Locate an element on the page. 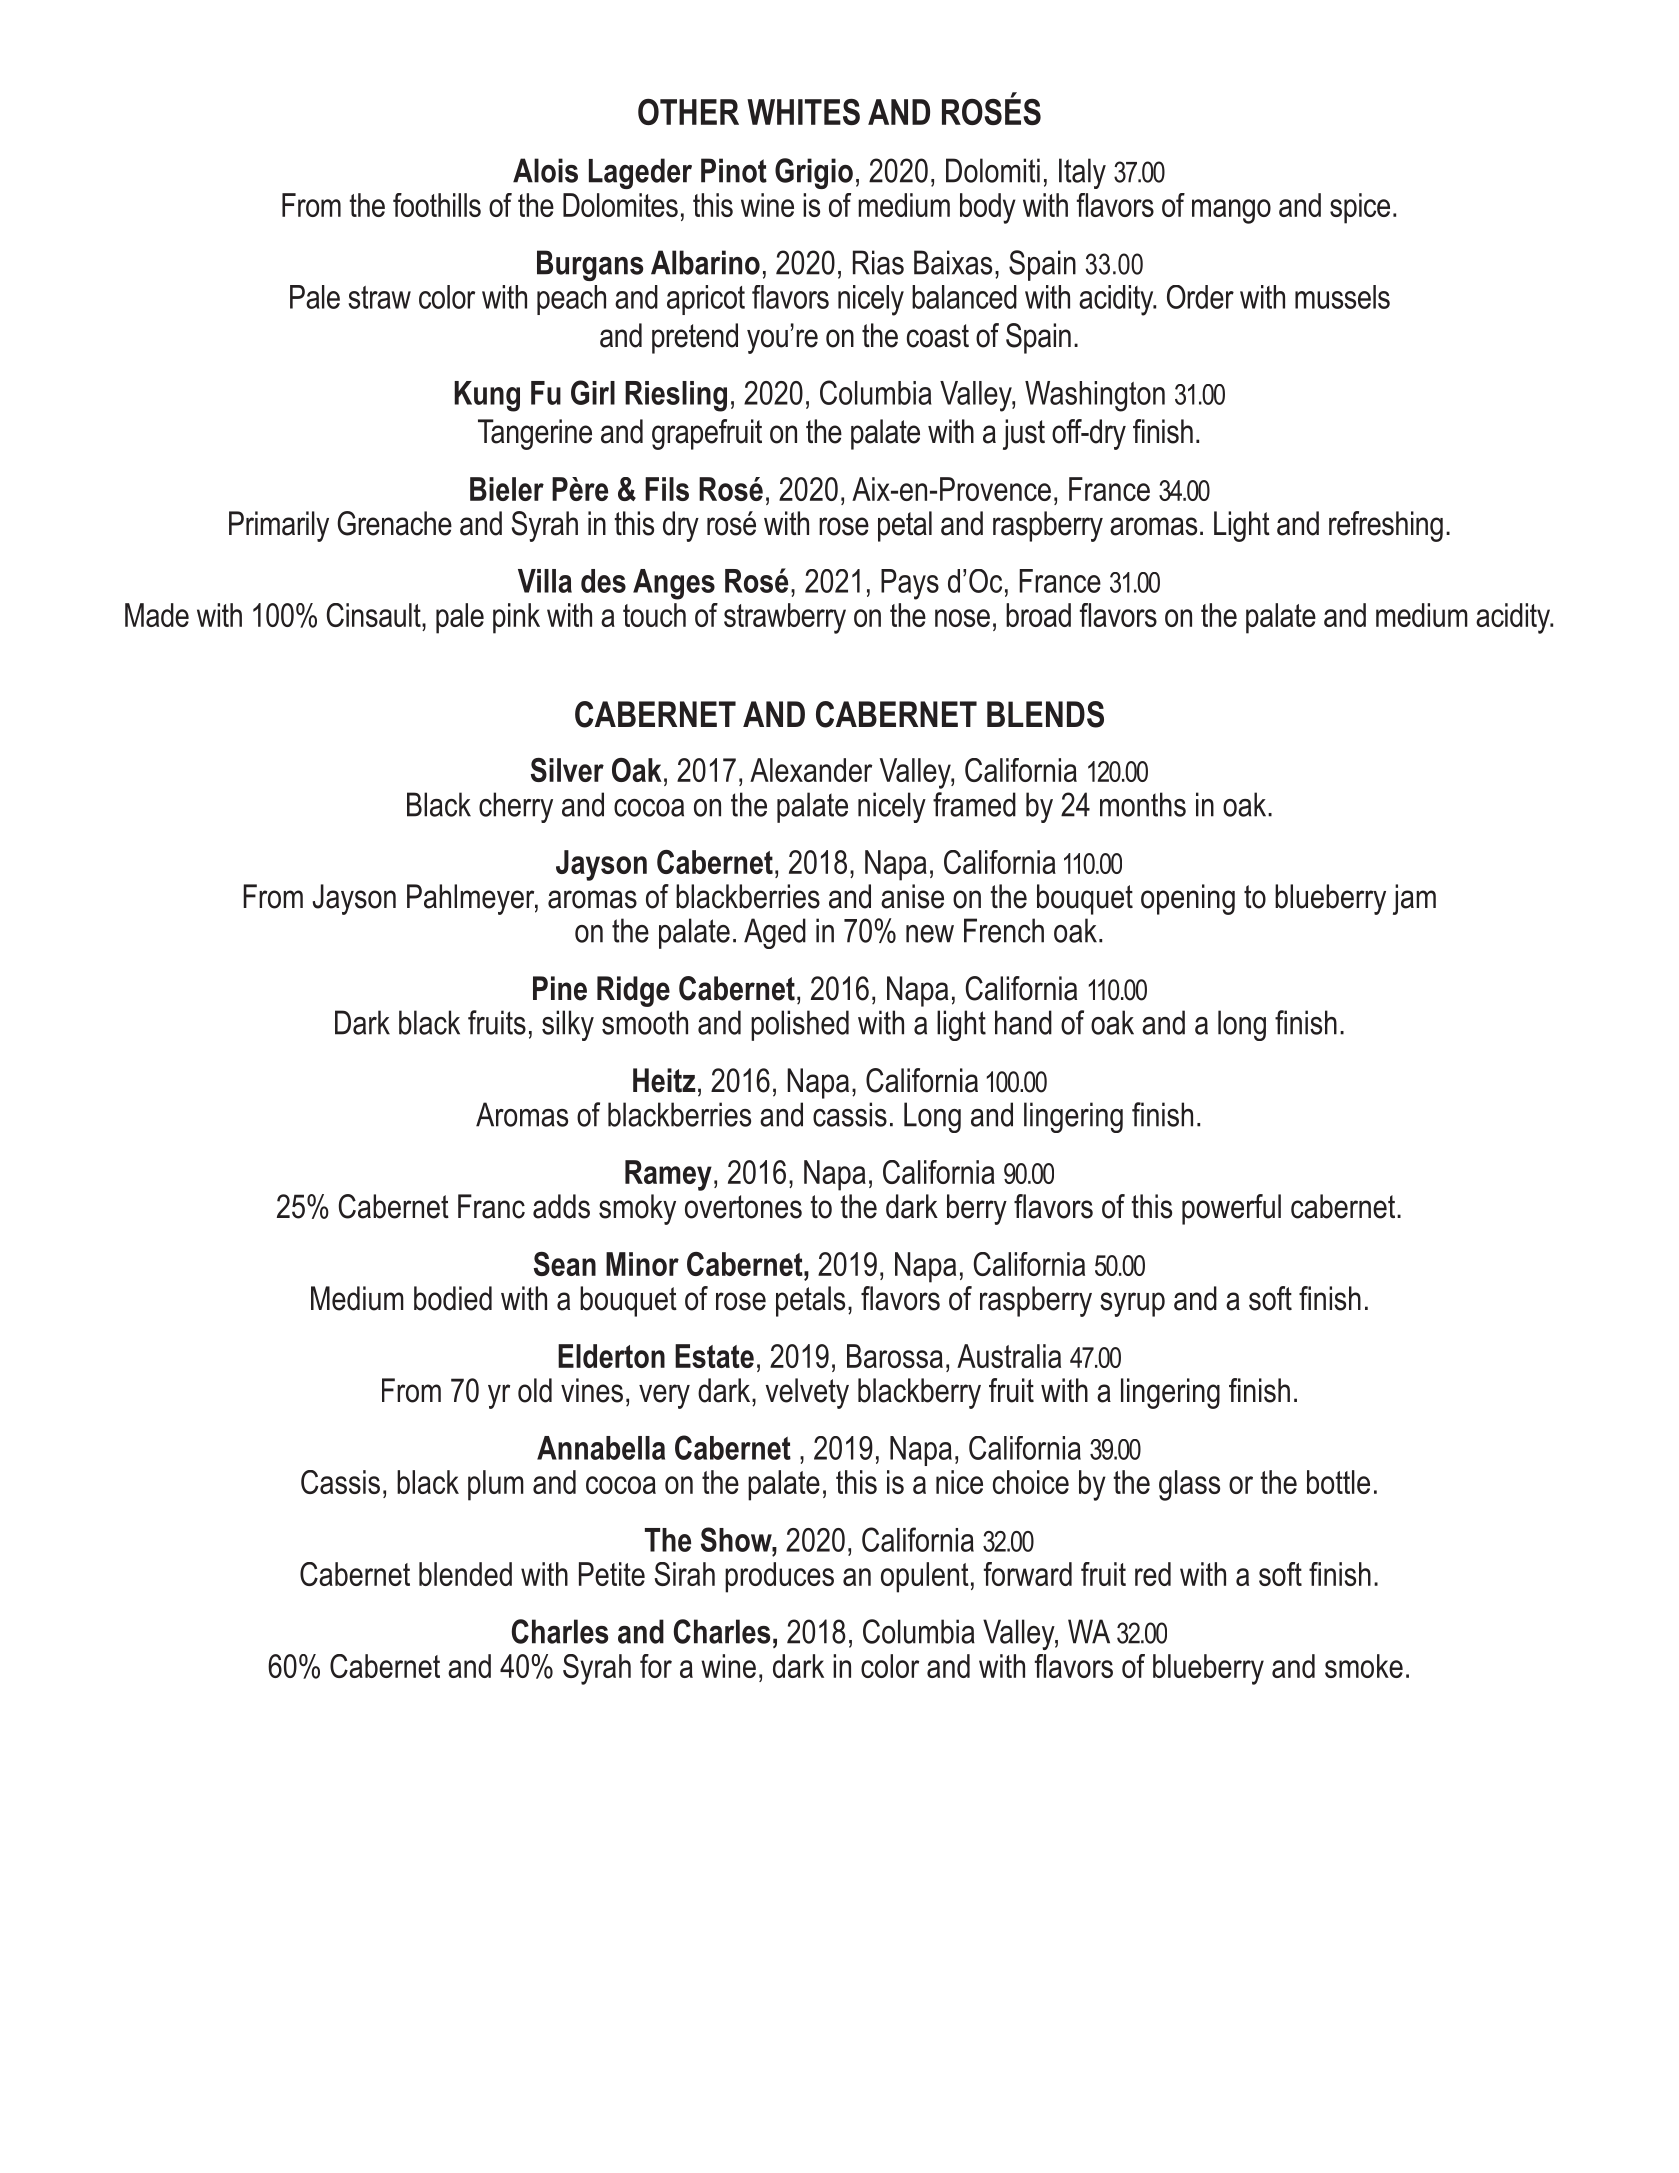 The image size is (1679, 2173). anise is located at coordinates (912, 896).
